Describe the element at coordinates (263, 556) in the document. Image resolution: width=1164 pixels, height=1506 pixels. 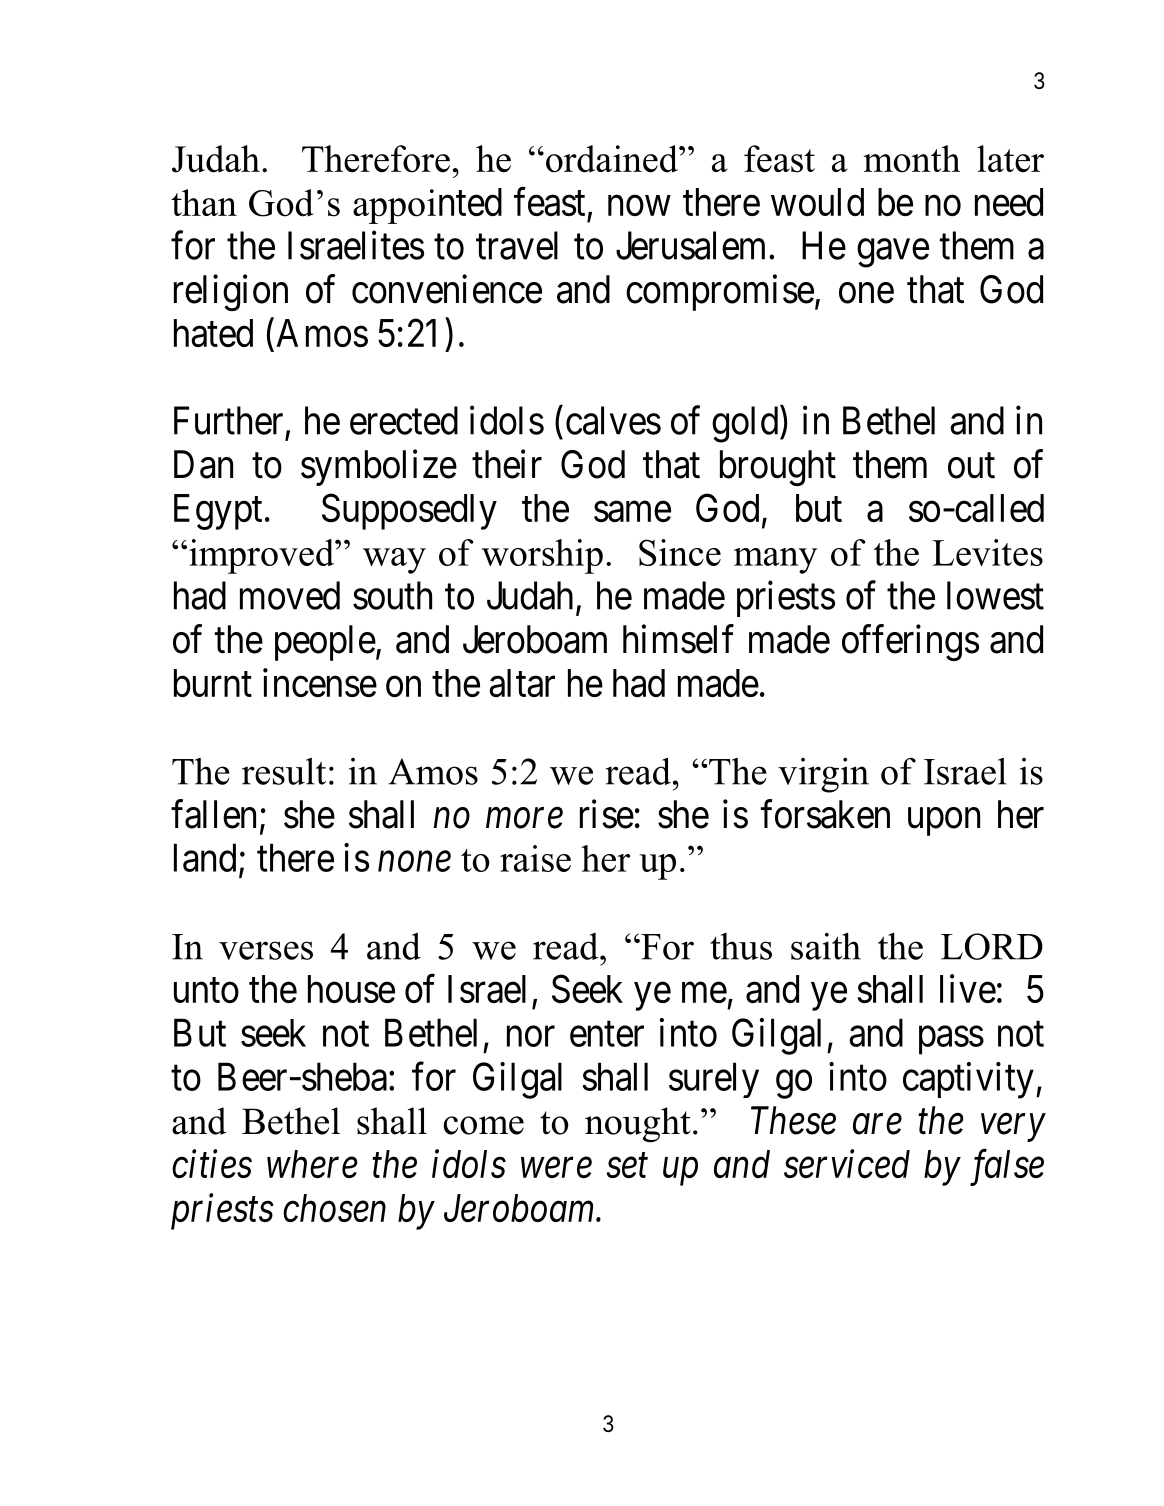
I see `improved` at that location.
